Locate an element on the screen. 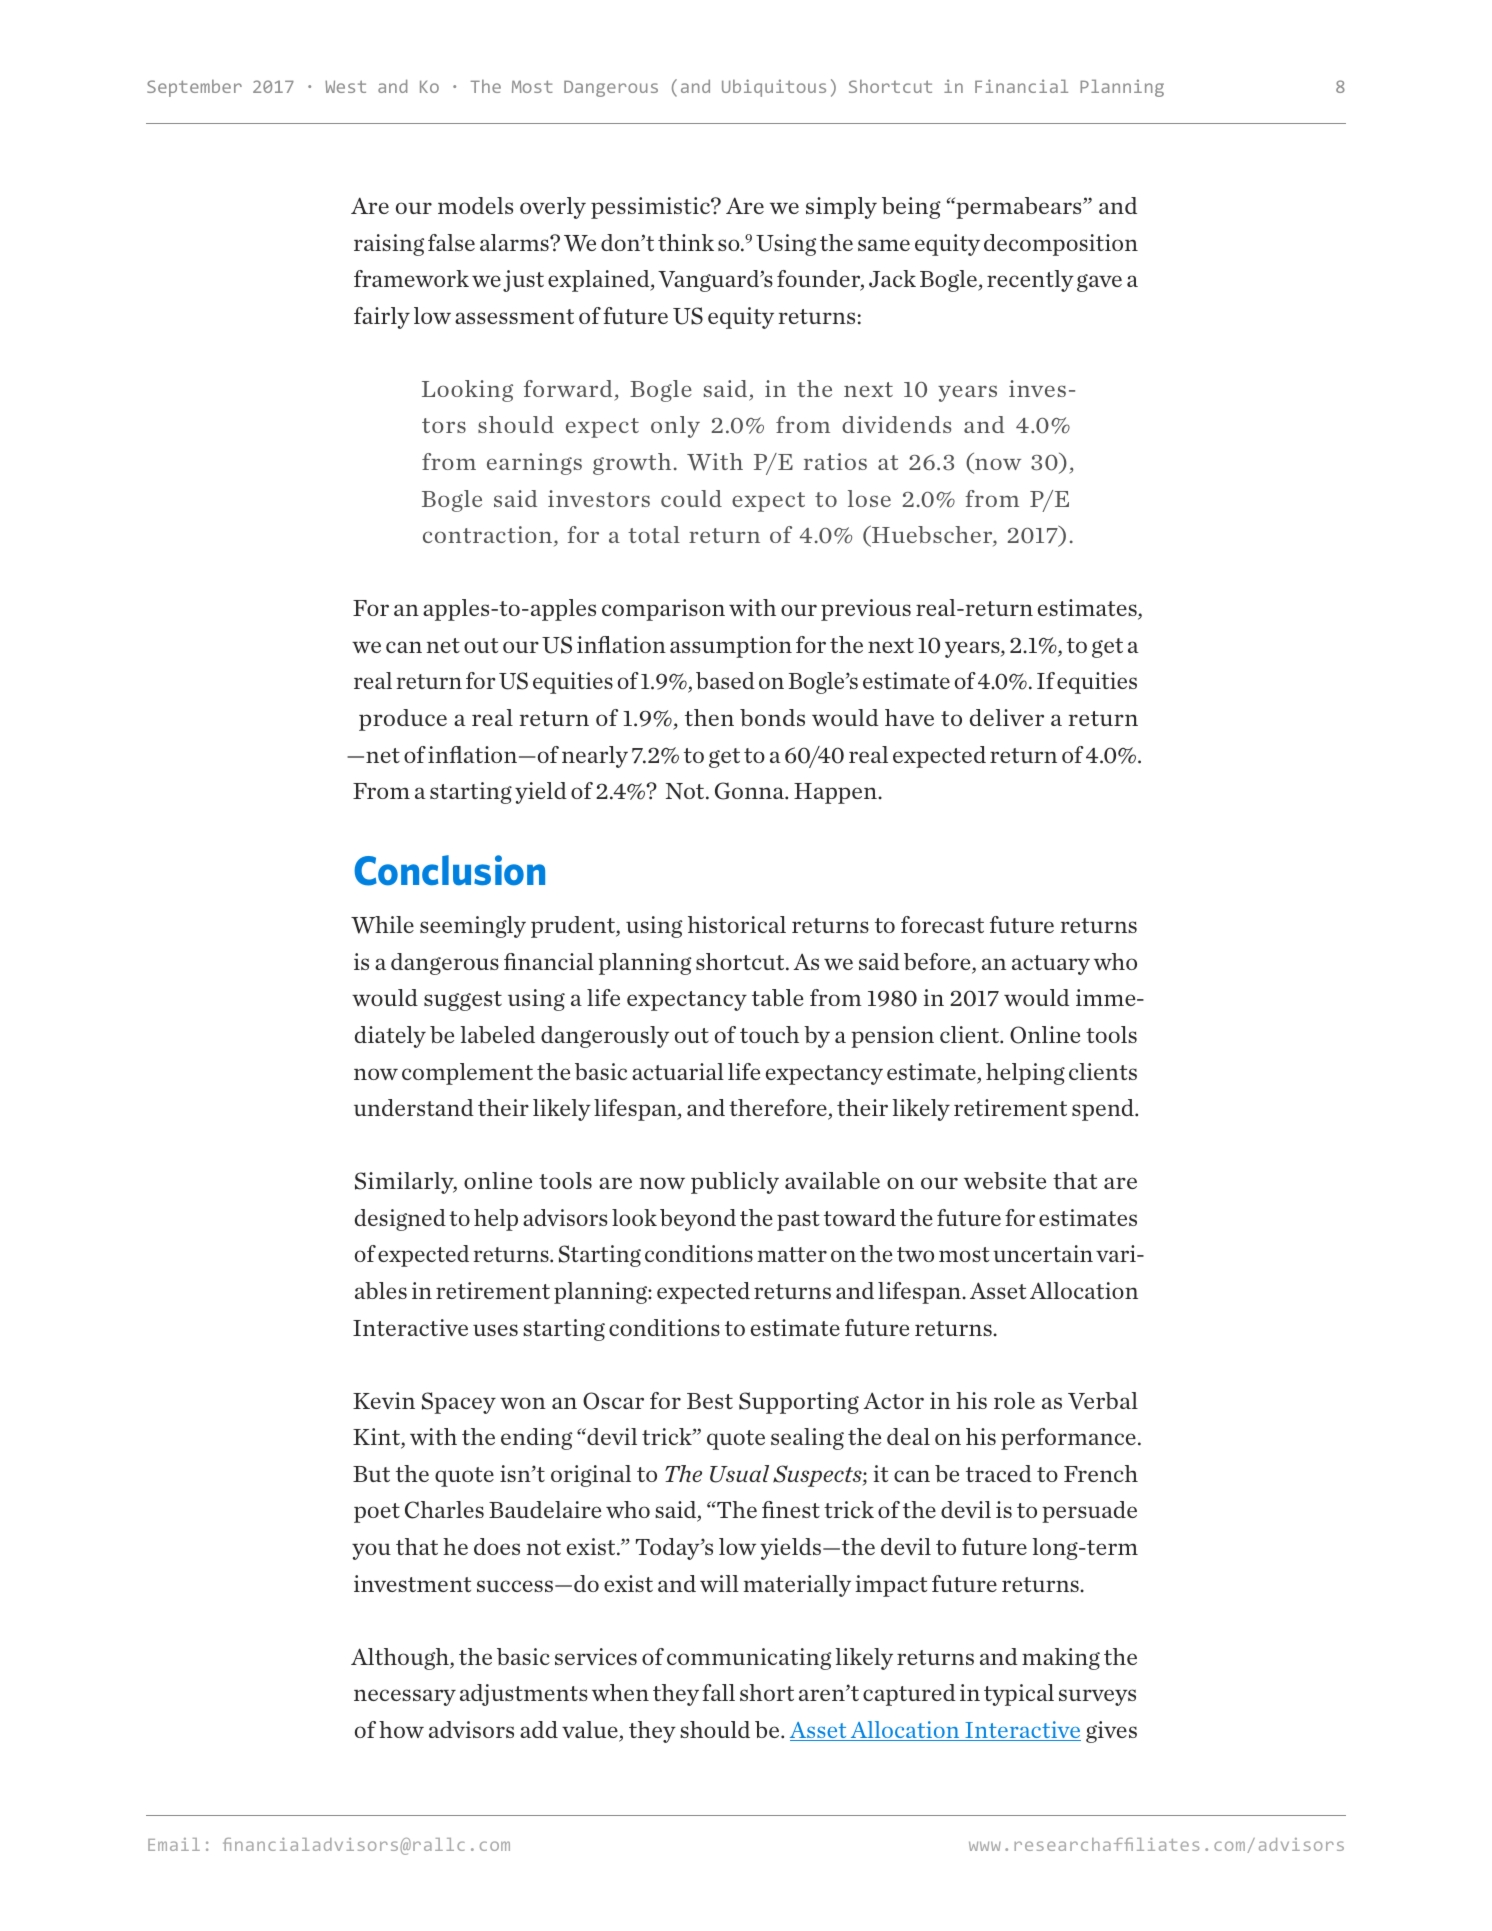 The height and width of the screenshot is (1931, 1492). deliver is located at coordinates (1007, 717).
